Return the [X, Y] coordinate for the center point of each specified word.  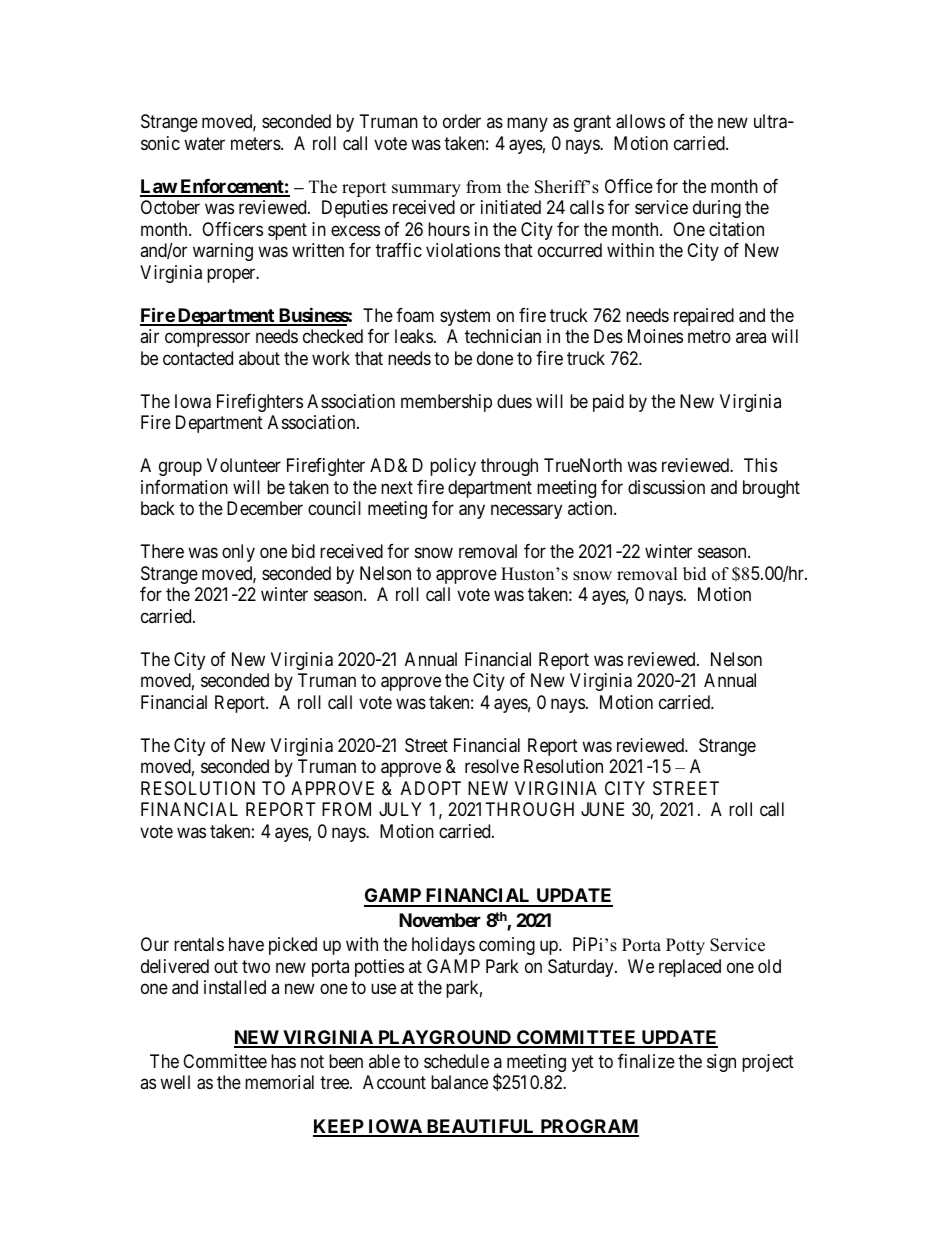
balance [459, 1082]
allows [640, 121]
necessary [526, 512]
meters [256, 143]
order [462, 121]
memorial [279, 1082]
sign [721, 1063]
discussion [666, 487]
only [238, 553]
